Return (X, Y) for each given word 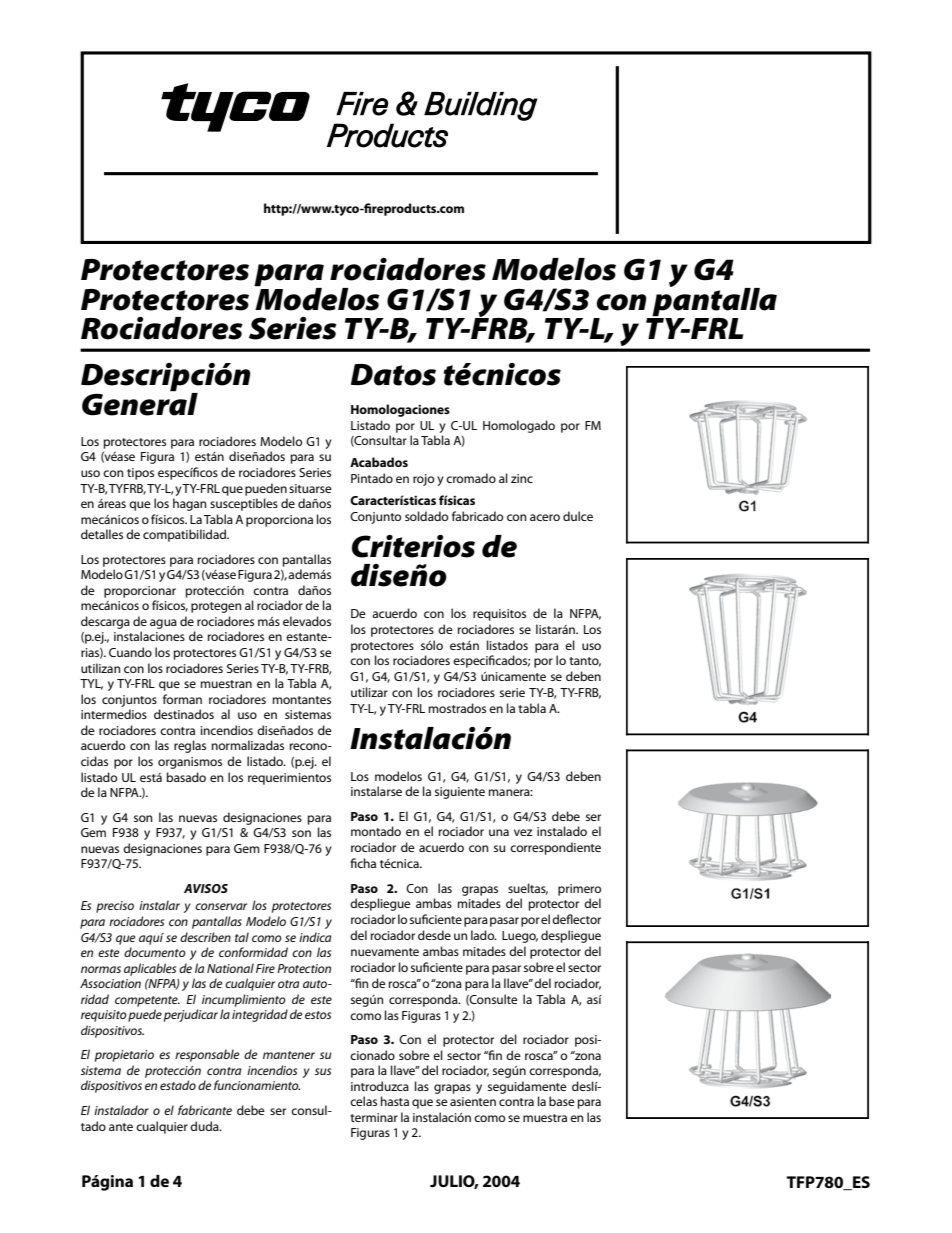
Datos (393, 375)
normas (101, 969)
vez (523, 832)
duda (205, 1126)
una (499, 832)
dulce (578, 516)
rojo (423, 480)
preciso (115, 907)
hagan (190, 504)
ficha (363, 863)
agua (163, 624)
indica (315, 937)
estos (318, 1015)
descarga (105, 622)
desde (434, 935)
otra (289, 984)
